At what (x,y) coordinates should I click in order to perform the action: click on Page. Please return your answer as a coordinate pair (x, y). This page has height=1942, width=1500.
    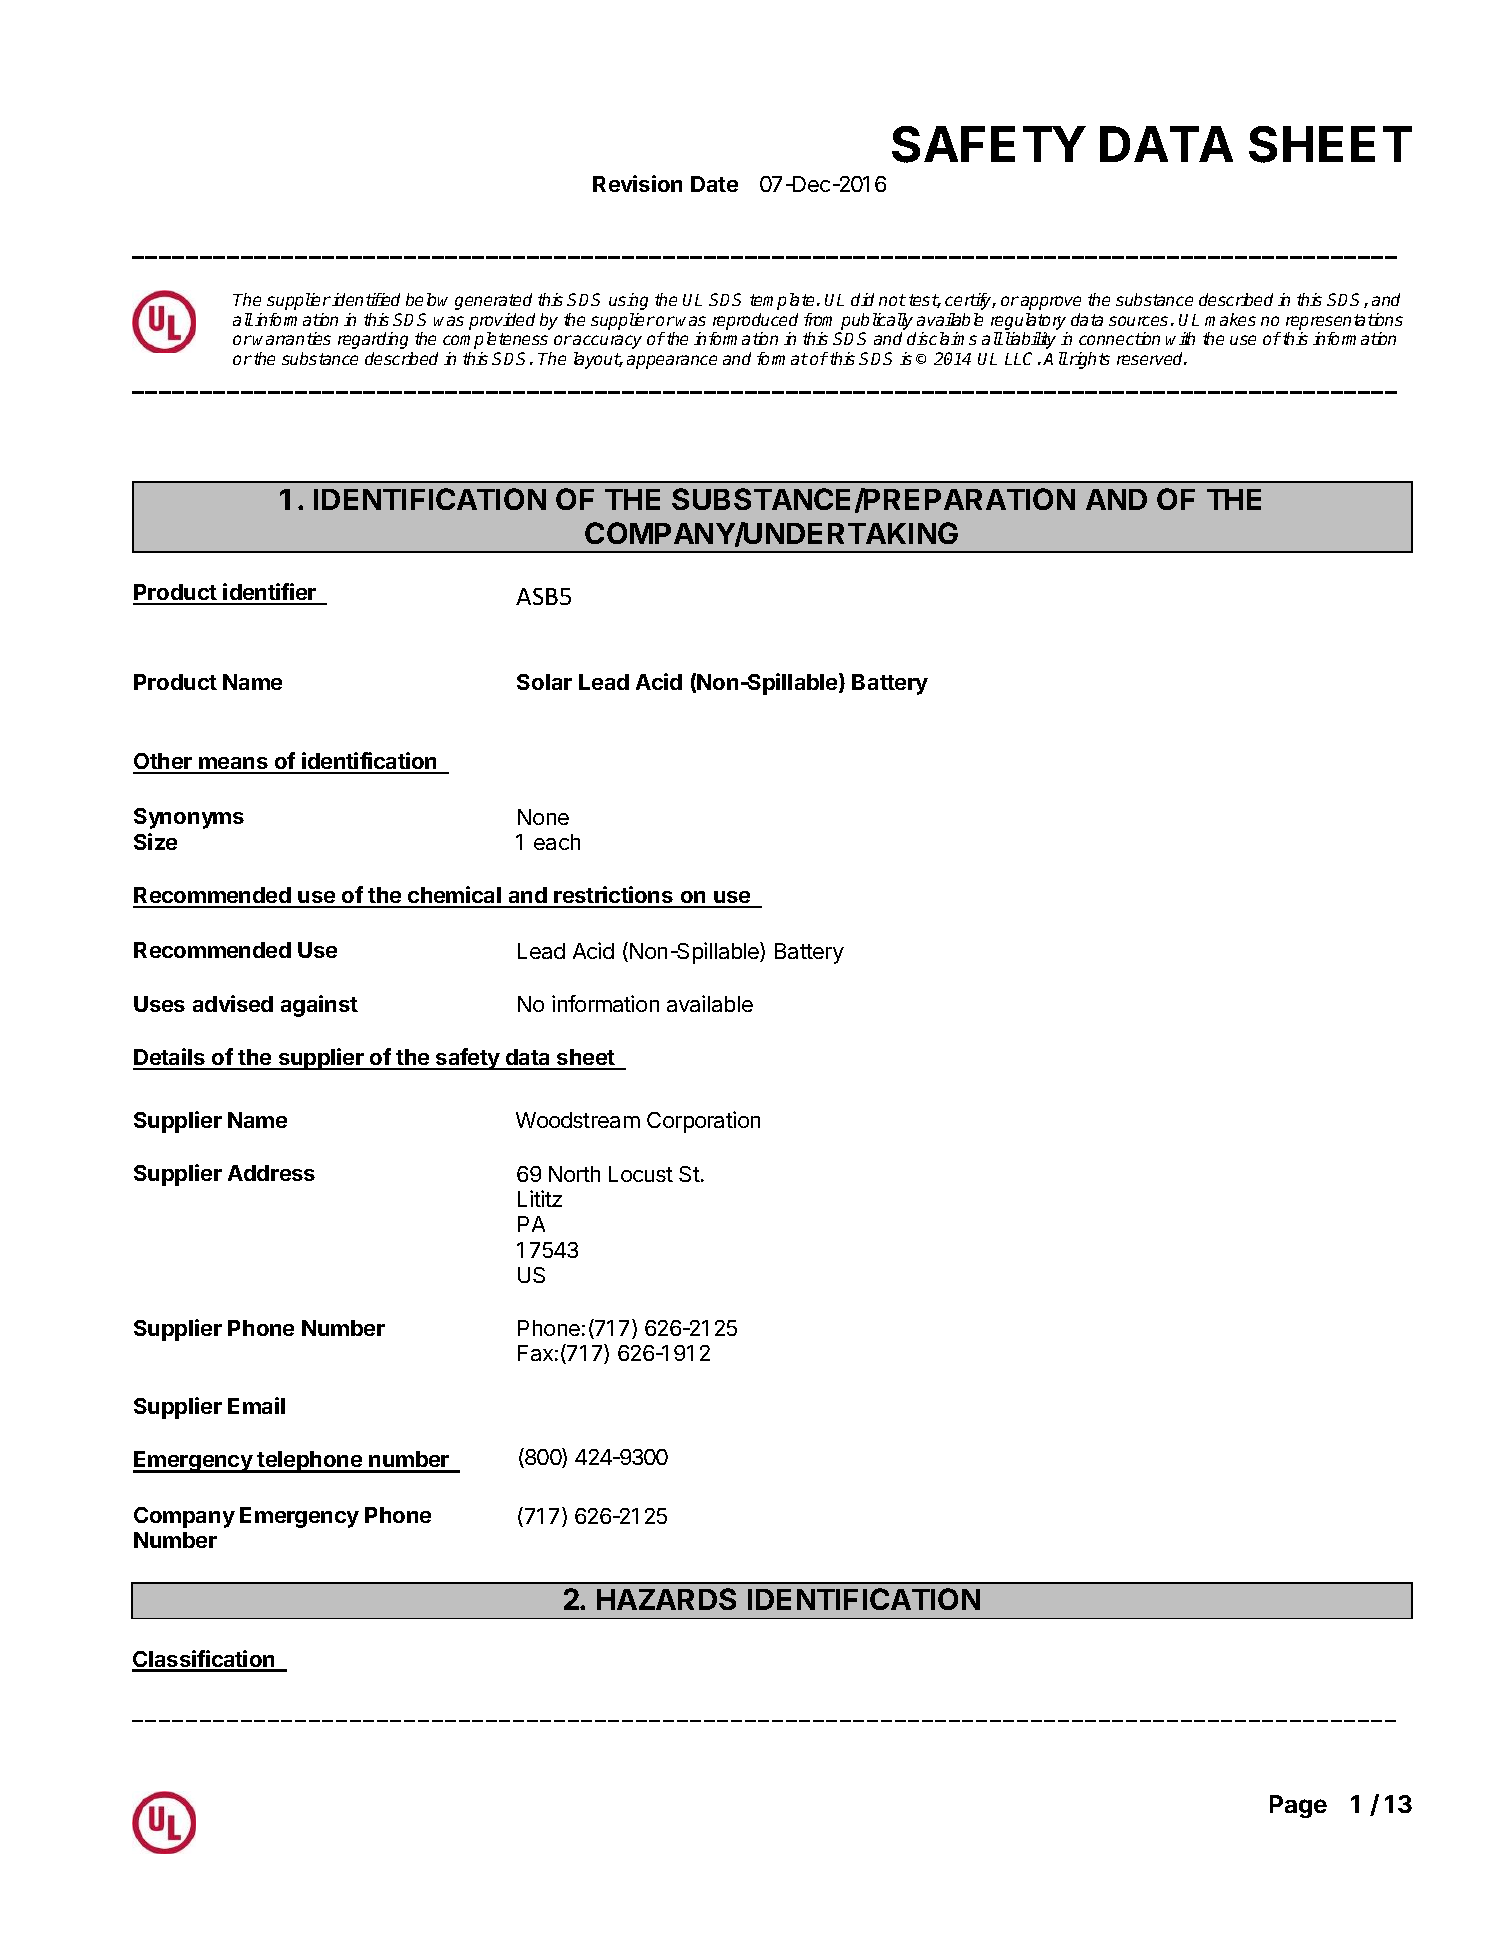
    Looking at the image, I should click on (1298, 1806).
